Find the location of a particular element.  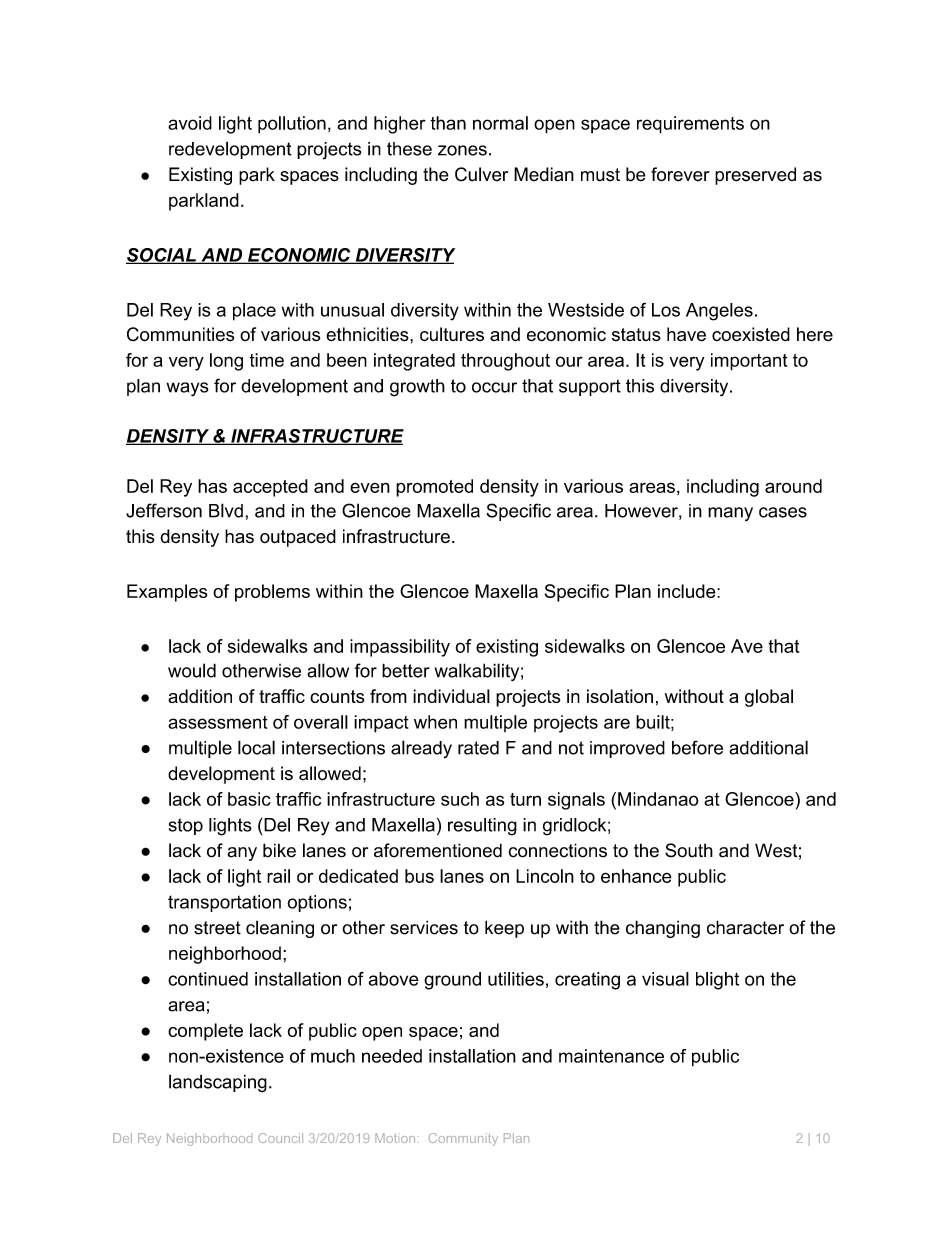

Blvd is located at coordinates (226, 510).
